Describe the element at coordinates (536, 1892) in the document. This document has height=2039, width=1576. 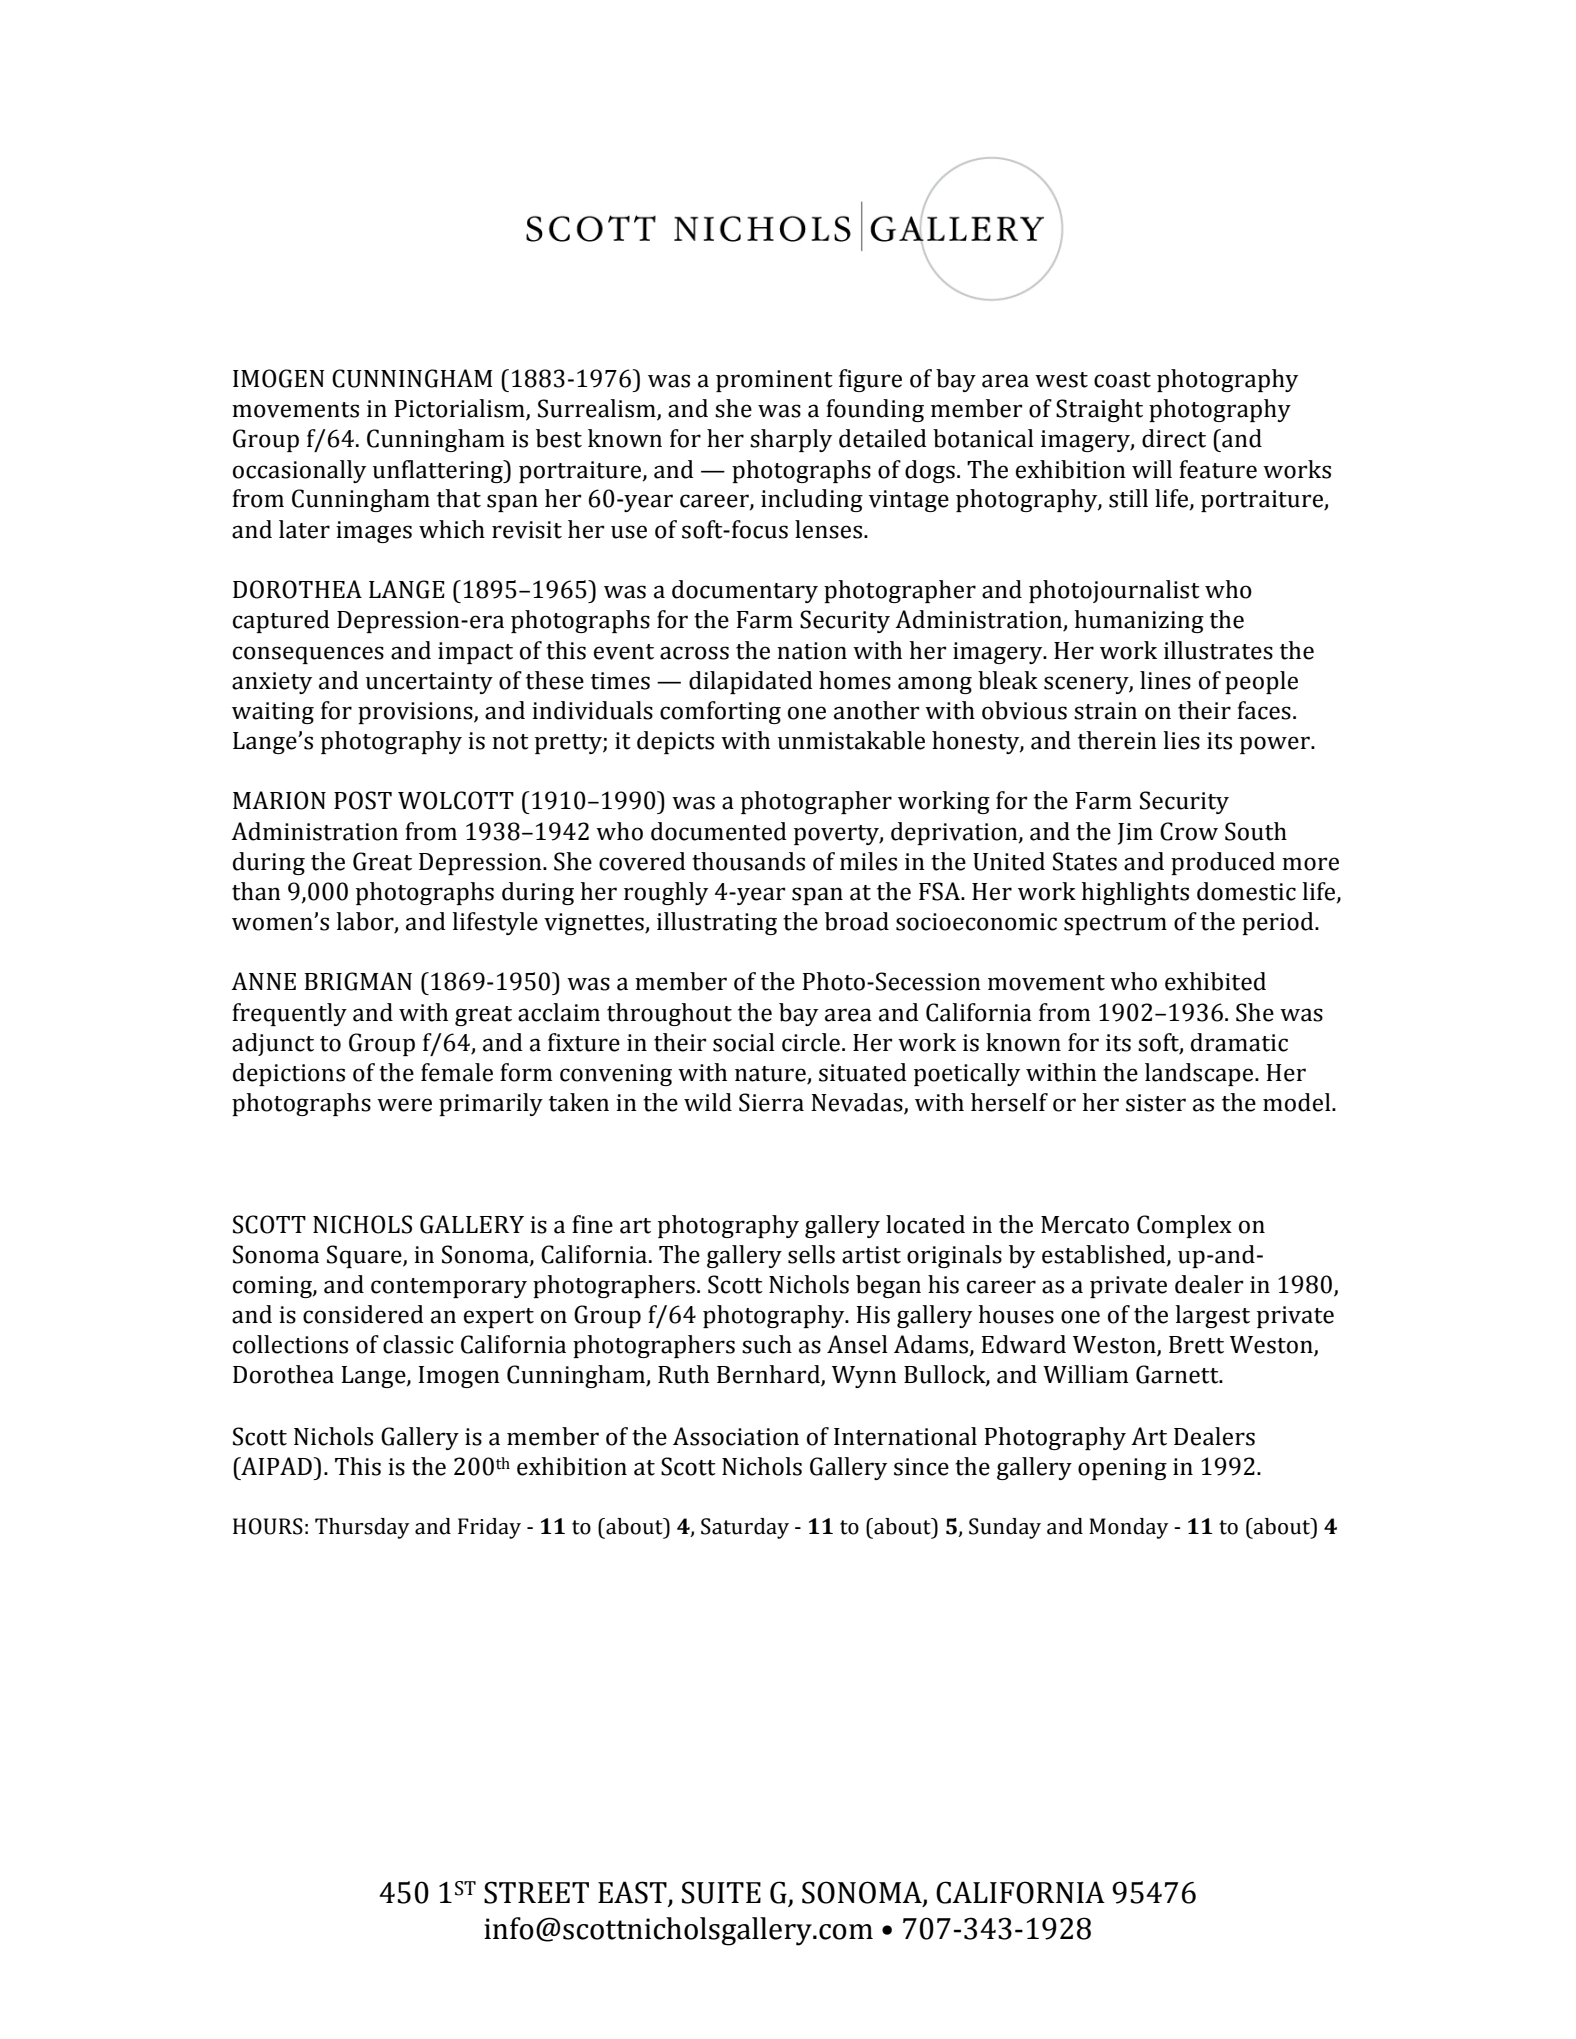
I see `STREET` at that location.
